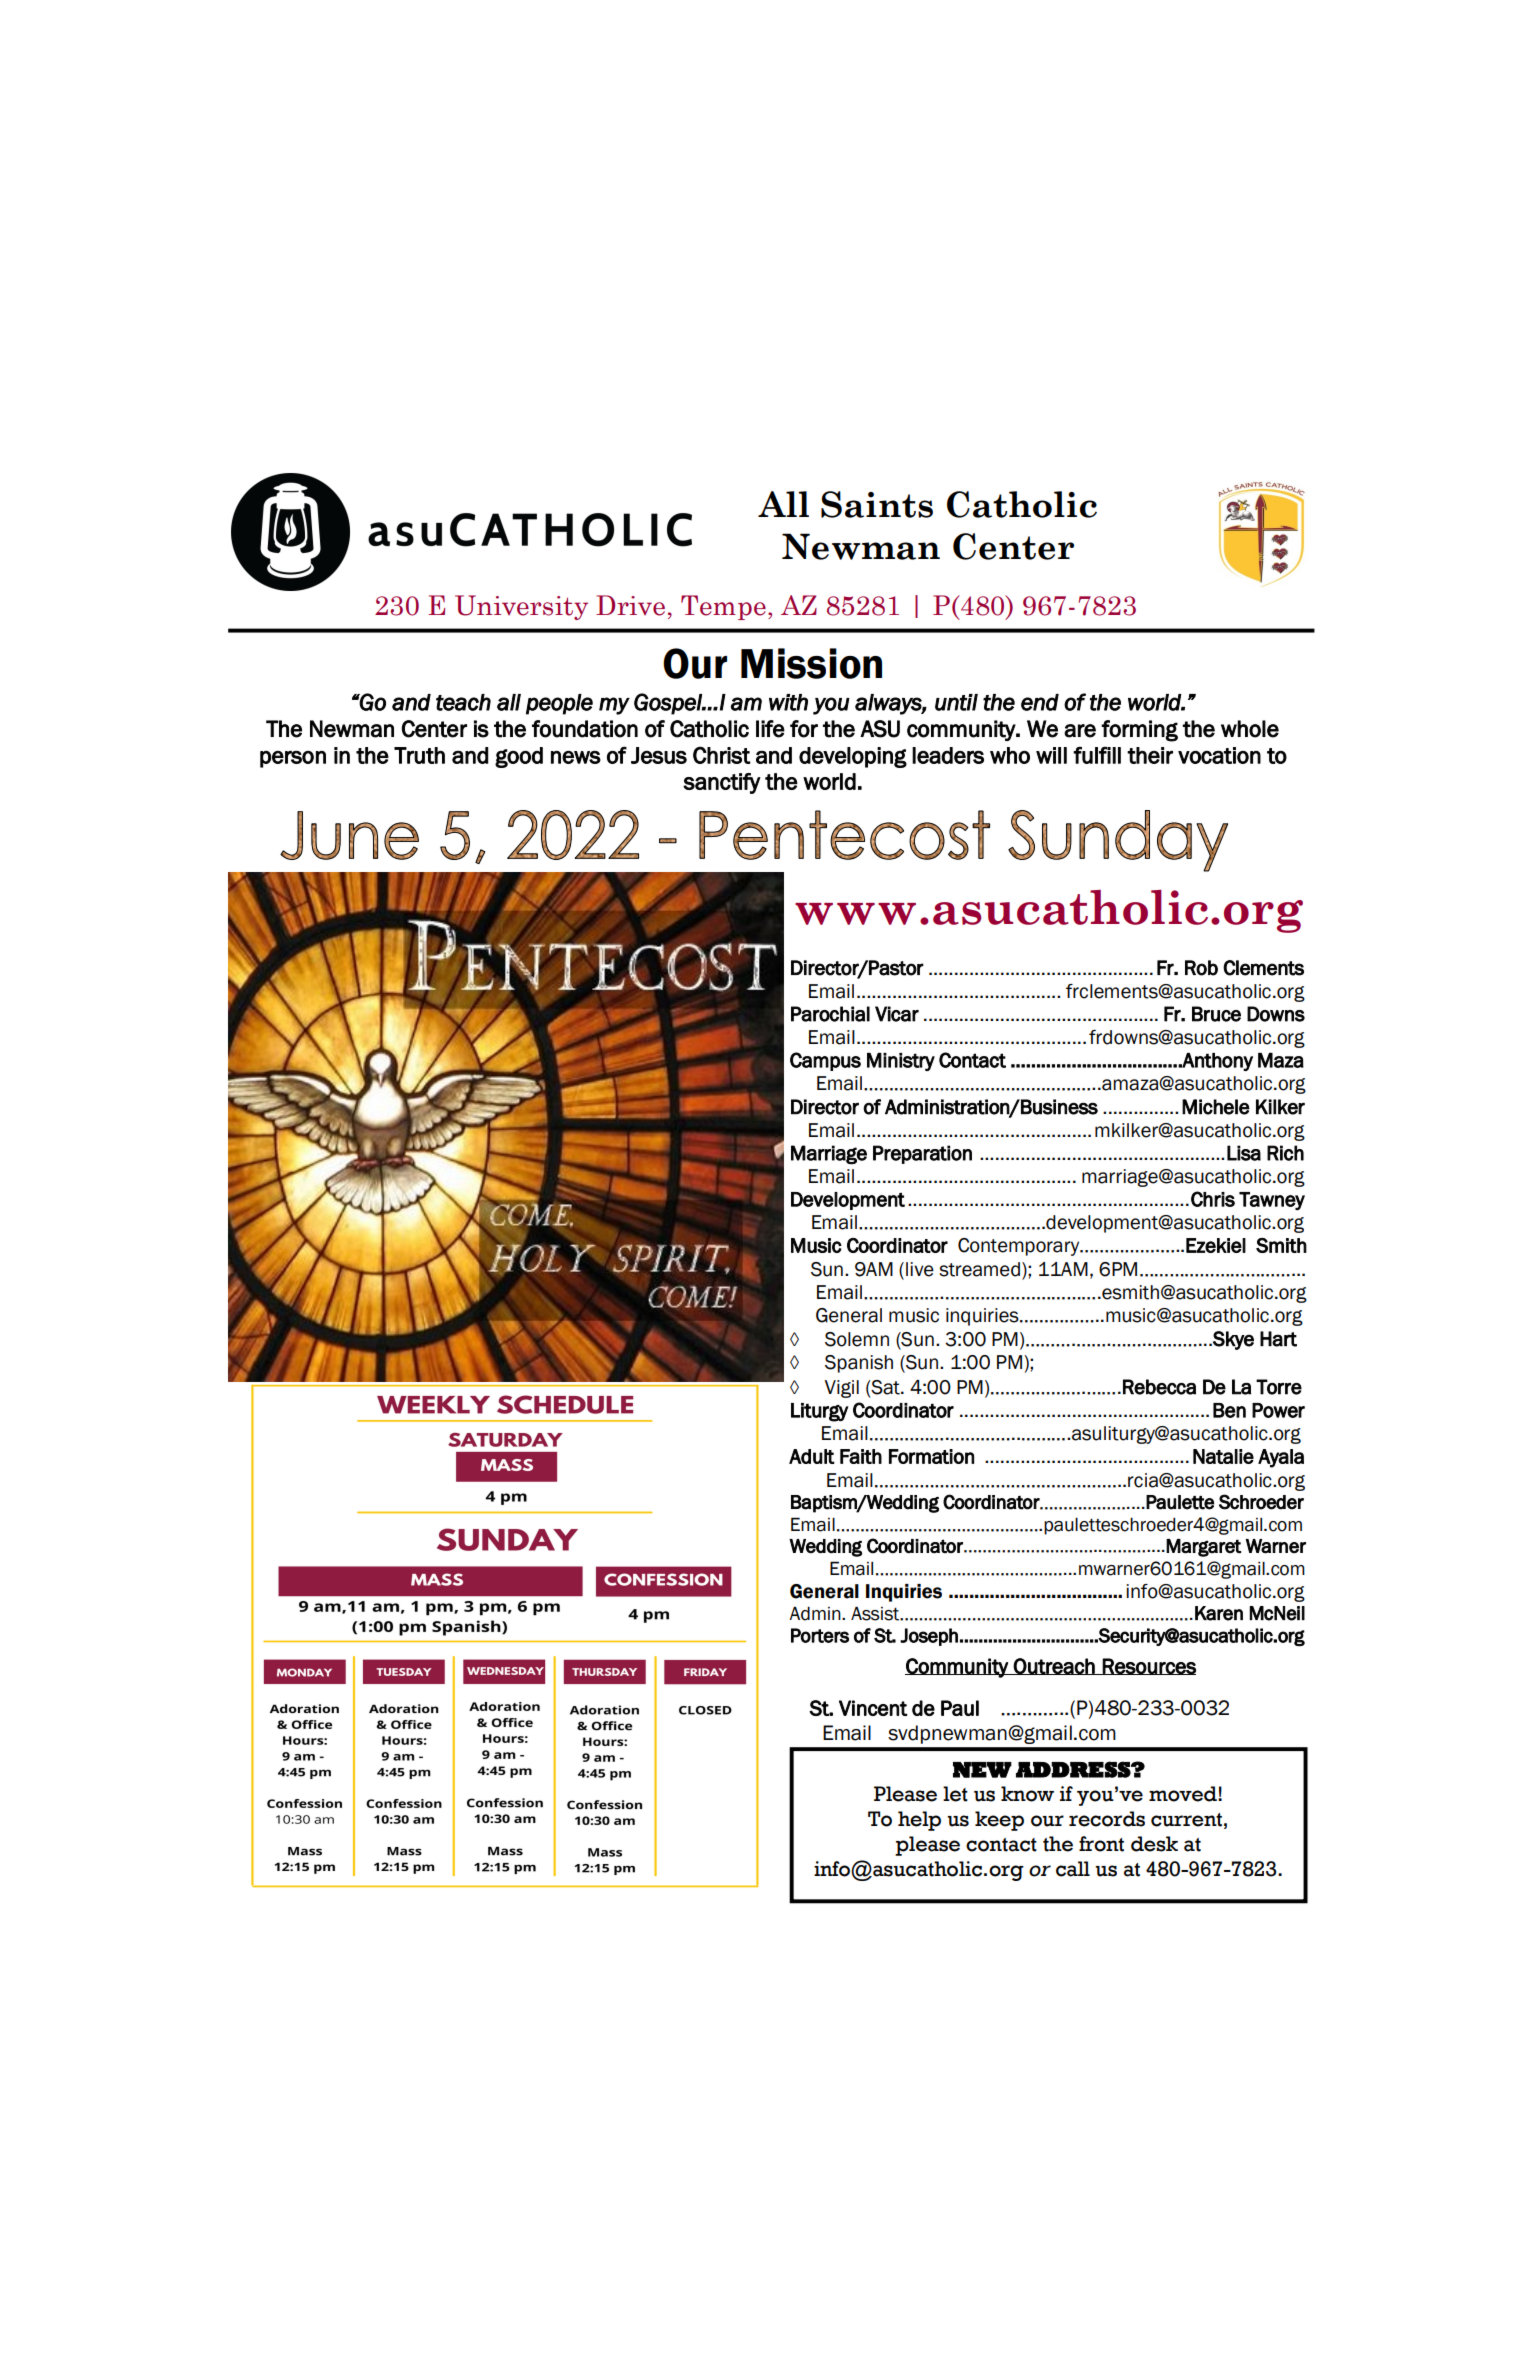 The width and height of the document is (1540, 2380). Describe the element at coordinates (873, 1708) in the document. I see `Vincent` at that location.
